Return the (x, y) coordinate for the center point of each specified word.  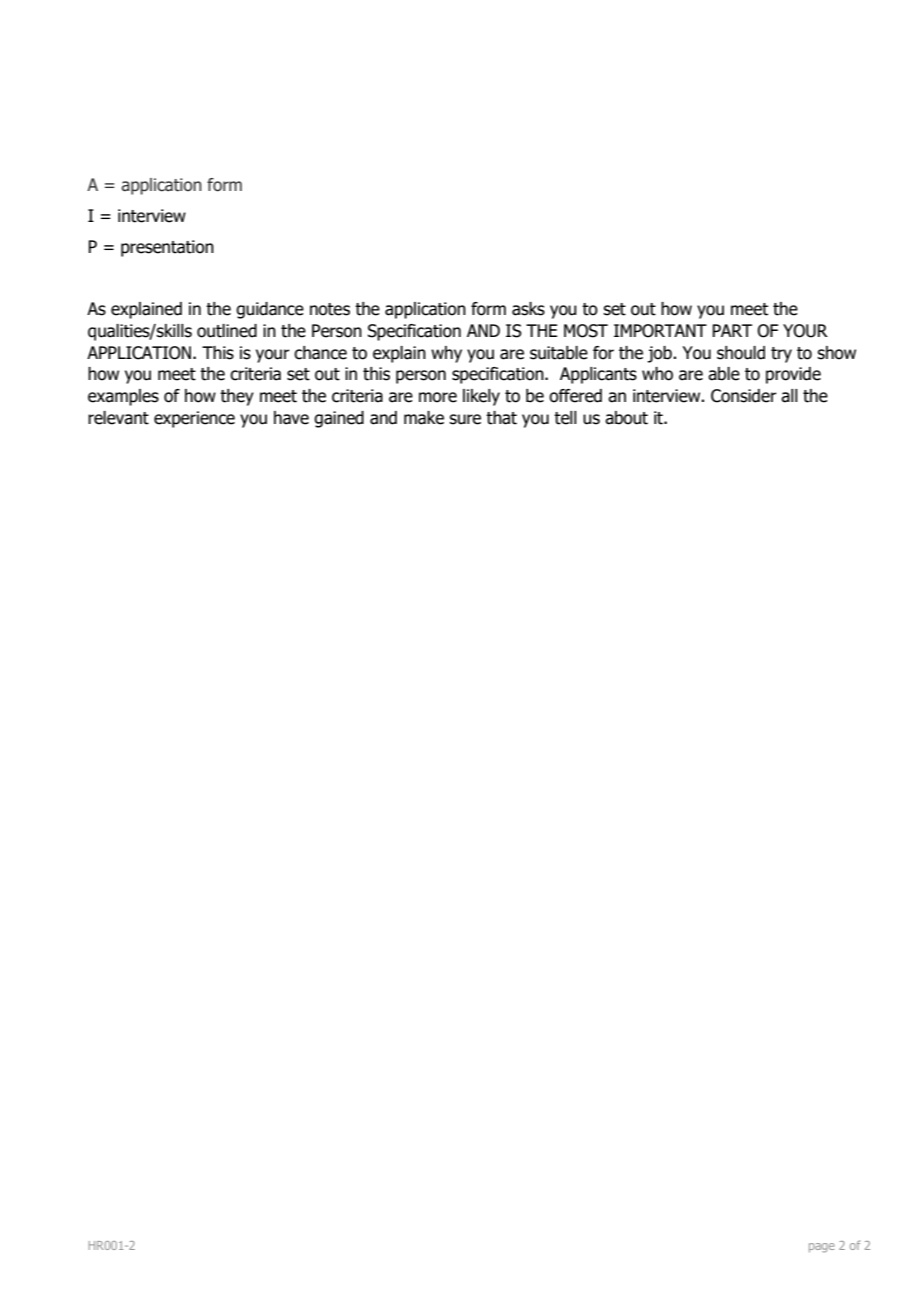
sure (465, 419)
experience (194, 419)
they (237, 397)
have (291, 418)
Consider (744, 396)
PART (732, 330)
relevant (118, 418)
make (424, 418)
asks (528, 309)
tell (565, 418)
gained (339, 419)
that (501, 418)
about (626, 418)
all (789, 396)
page (822, 1248)
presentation (167, 248)
